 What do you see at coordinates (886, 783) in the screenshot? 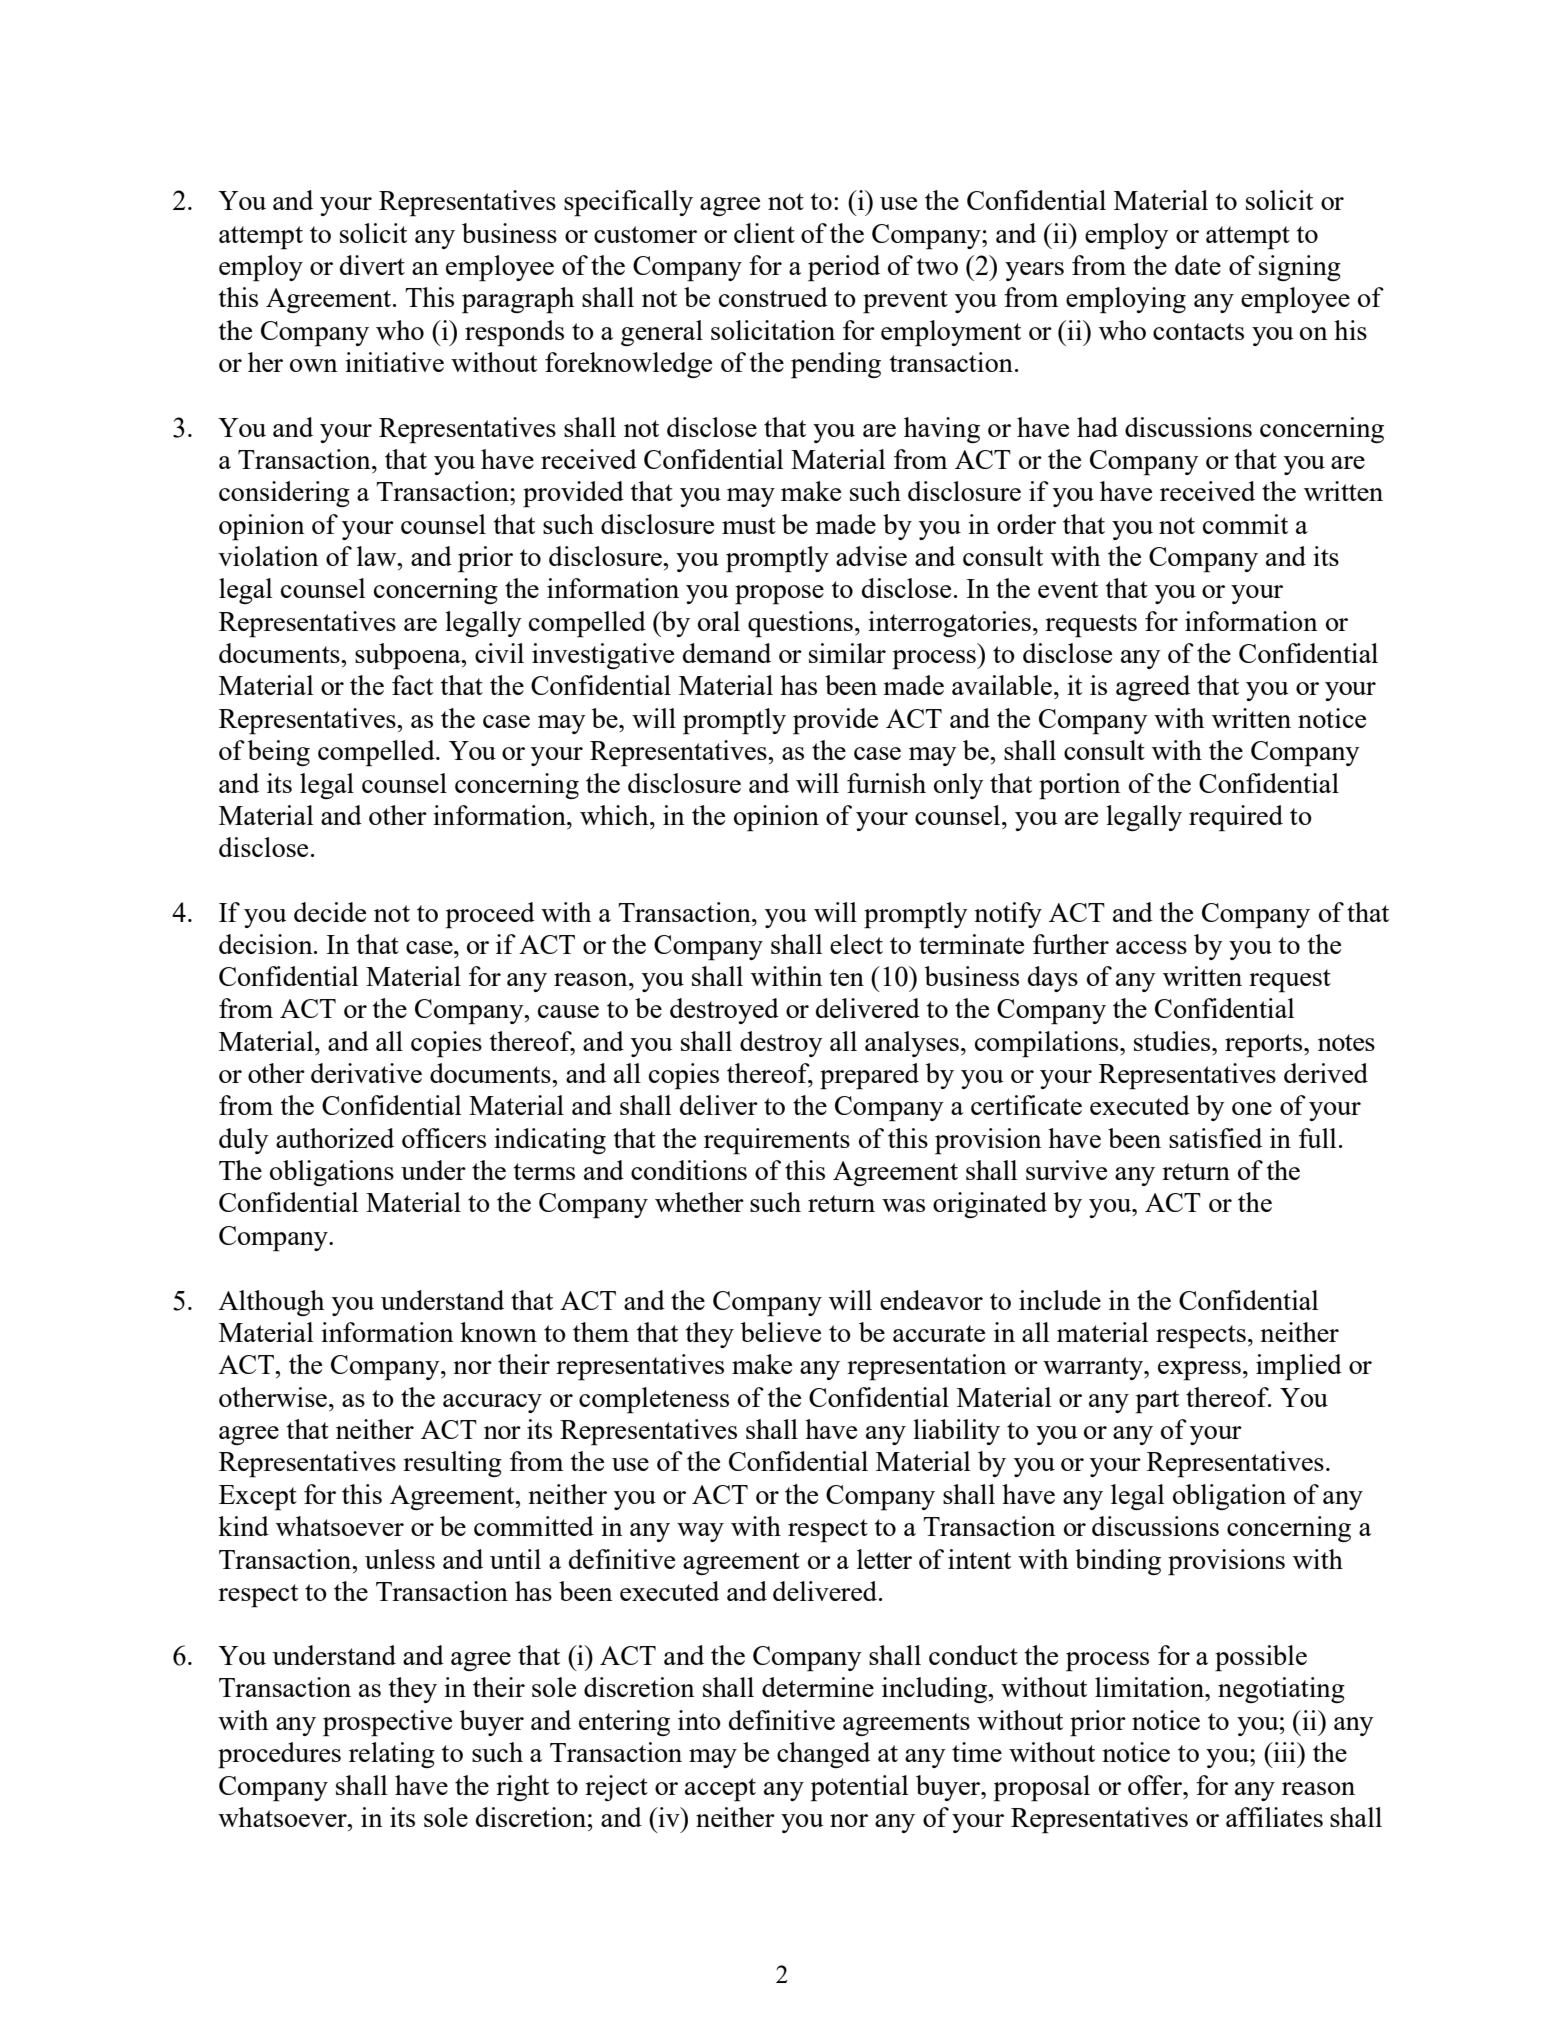
I see `furnish` at bounding box center [886, 783].
